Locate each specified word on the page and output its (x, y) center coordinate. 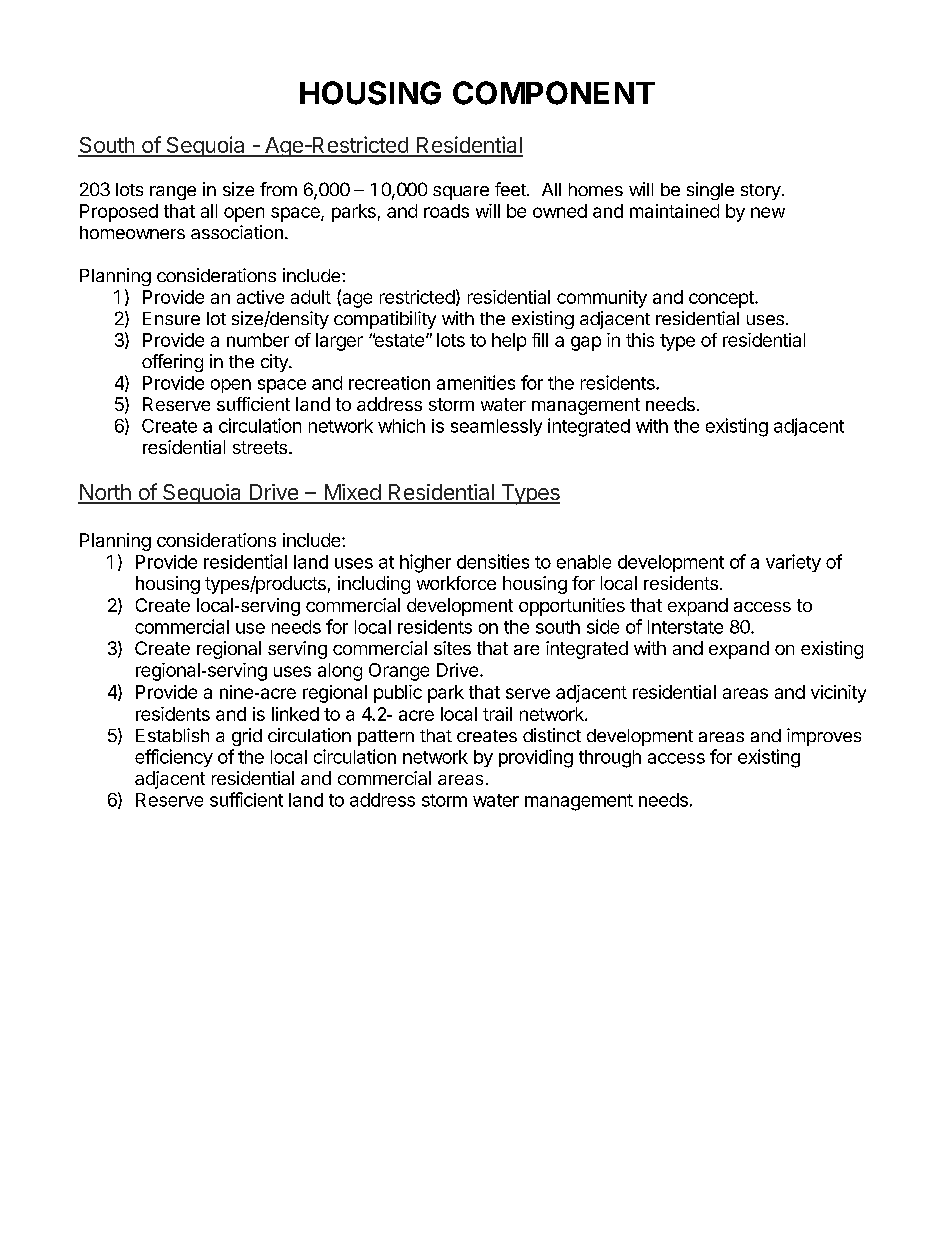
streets (260, 447)
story (761, 192)
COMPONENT (554, 93)
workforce (456, 583)
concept (722, 299)
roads (446, 211)
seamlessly (496, 427)
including (374, 585)
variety (793, 563)
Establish (172, 735)
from (278, 189)
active (260, 297)
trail (497, 714)
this (640, 340)
